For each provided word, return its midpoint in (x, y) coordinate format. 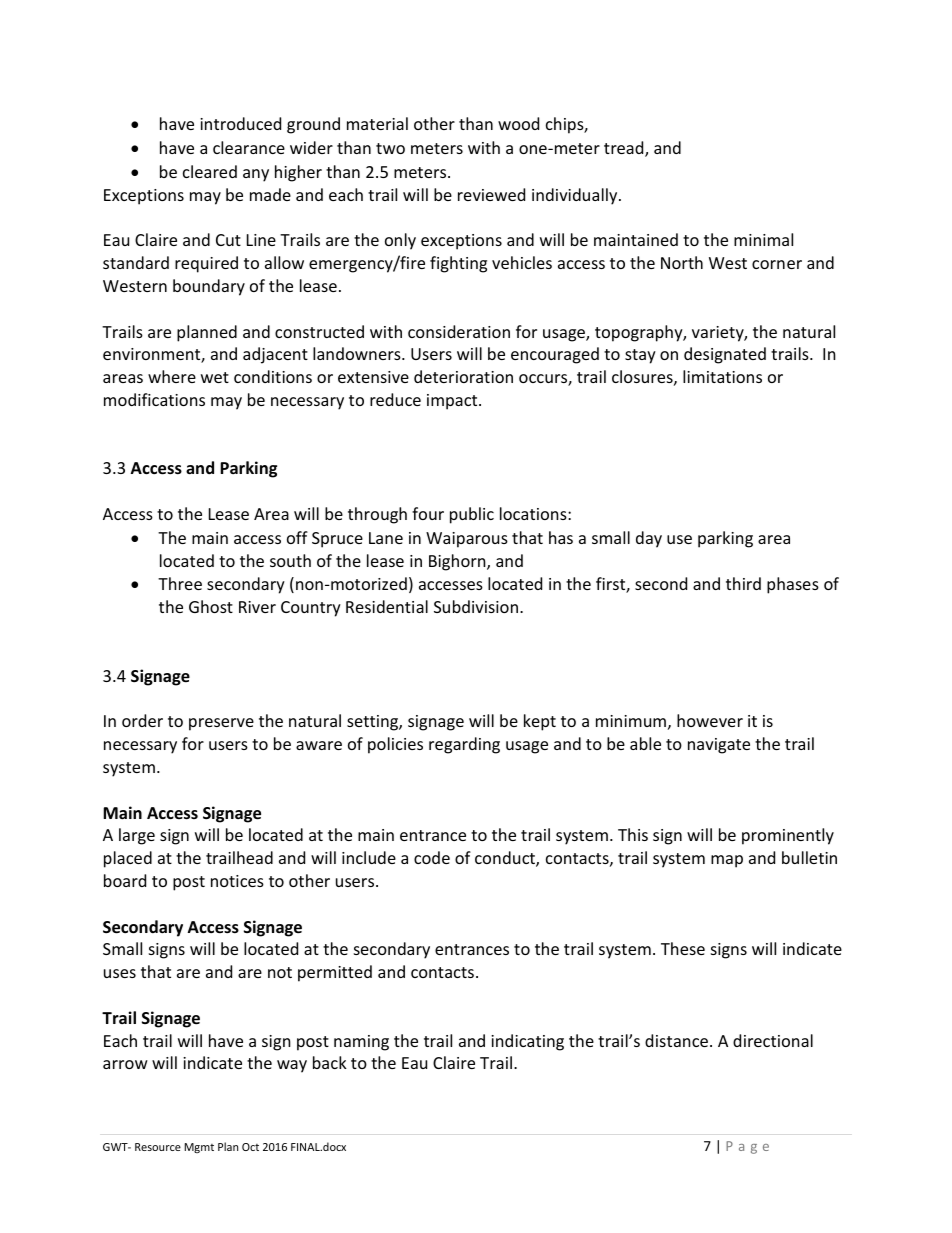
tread (625, 149)
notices (237, 881)
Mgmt (199, 1148)
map (727, 861)
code (432, 857)
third (743, 583)
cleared (210, 171)
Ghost (211, 606)
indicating (527, 1042)
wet (215, 377)
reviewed (491, 194)
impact (453, 402)
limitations (722, 376)
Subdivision (476, 606)
